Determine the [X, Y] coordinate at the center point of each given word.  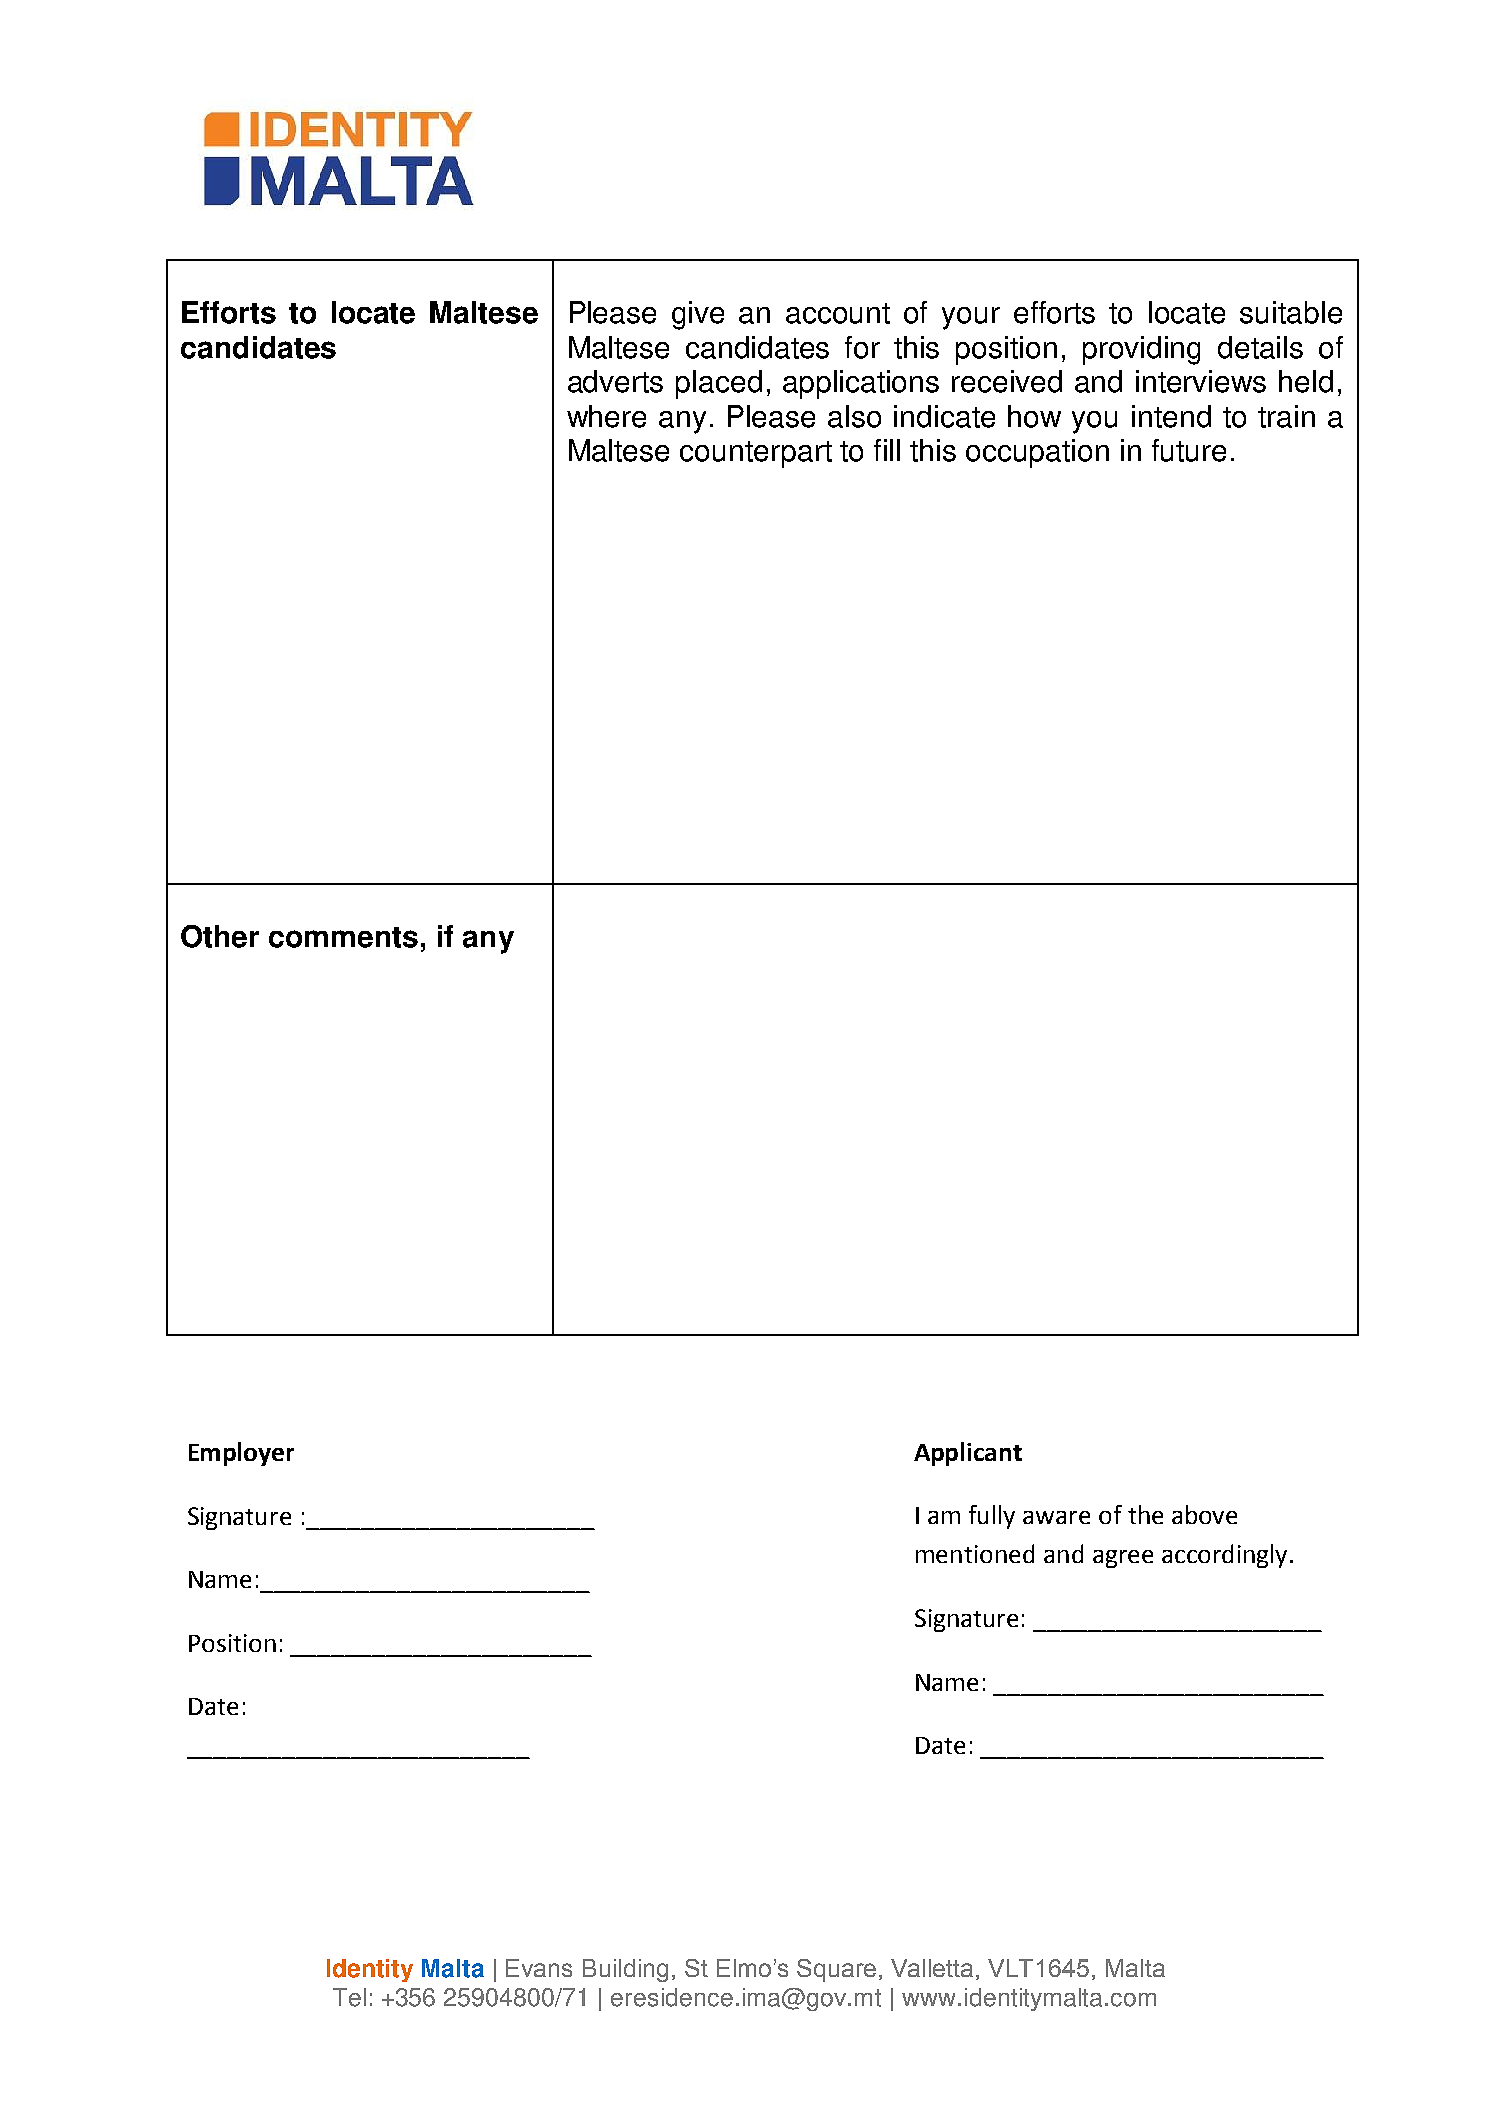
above [1204, 1514]
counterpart [756, 454]
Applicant [968, 1454]
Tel [349, 1997]
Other [220, 936]
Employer [241, 1454]
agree [1123, 1559]
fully [992, 1517]
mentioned [975, 1553]
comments [343, 937]
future [1189, 450]
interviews [1201, 381]
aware [1056, 1517]
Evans [539, 1968]
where [606, 416]
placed [719, 384]
